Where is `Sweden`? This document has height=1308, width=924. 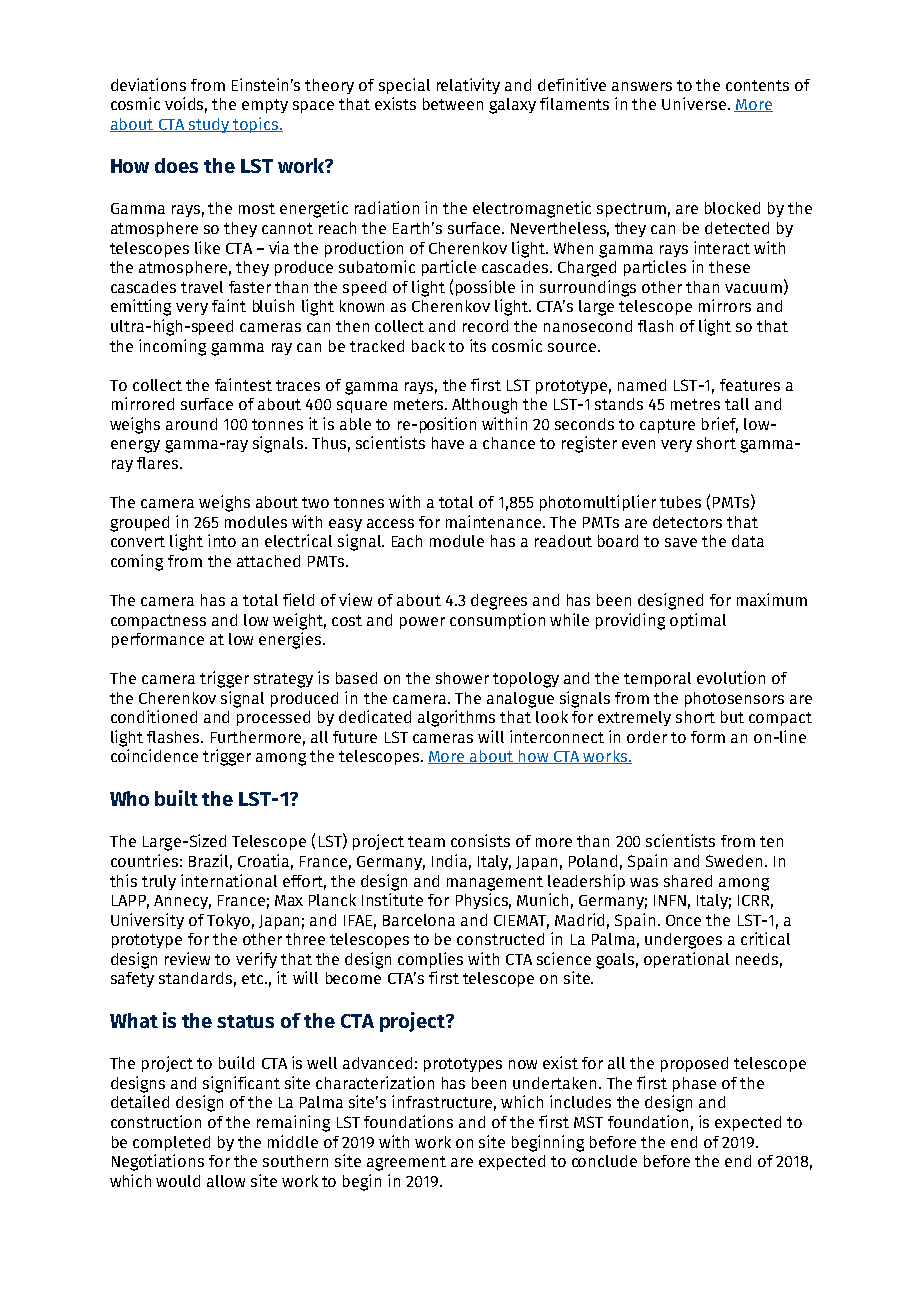
Sweden is located at coordinates (734, 861).
